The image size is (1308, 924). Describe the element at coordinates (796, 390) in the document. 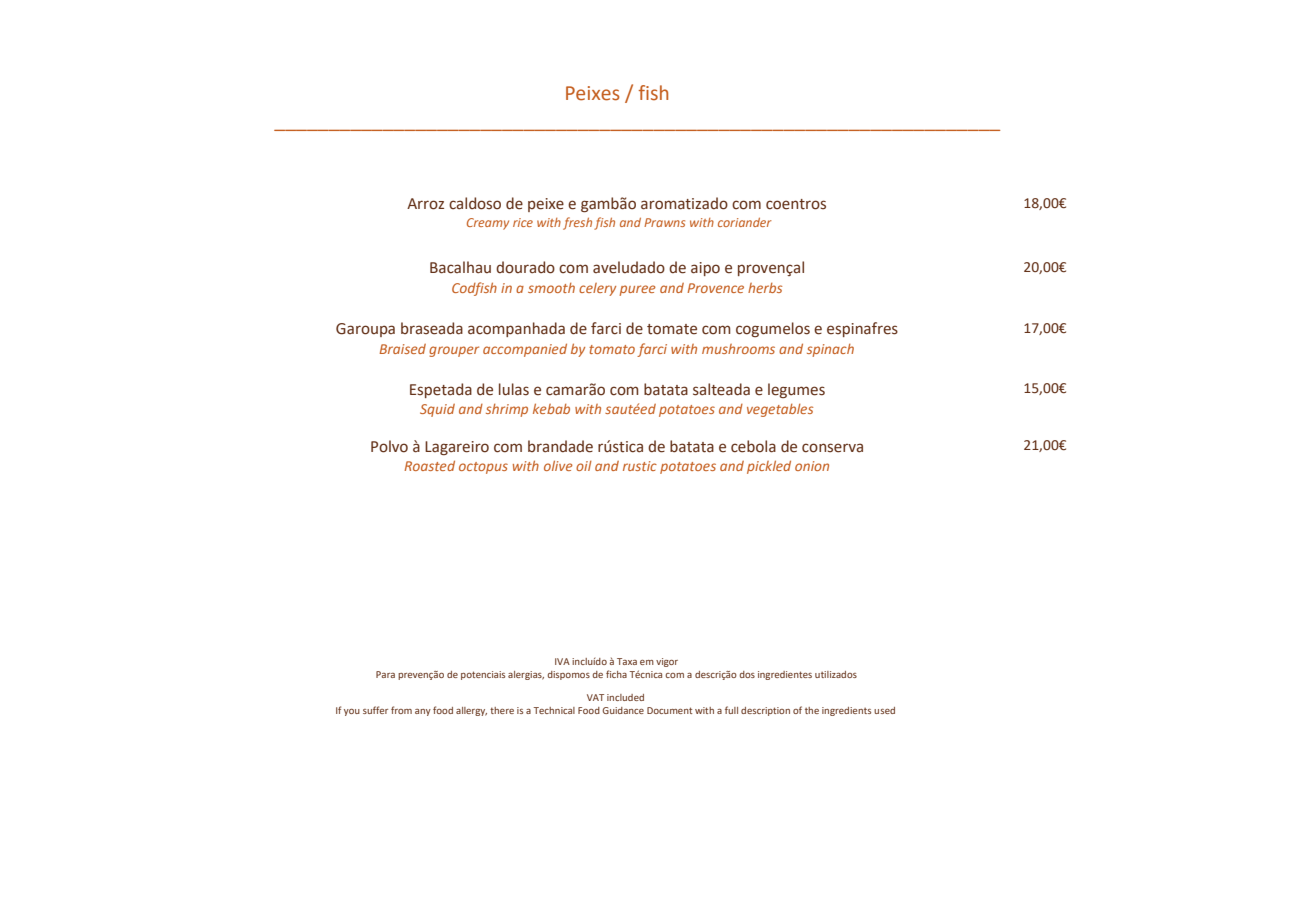

I see `legumes` at that location.
